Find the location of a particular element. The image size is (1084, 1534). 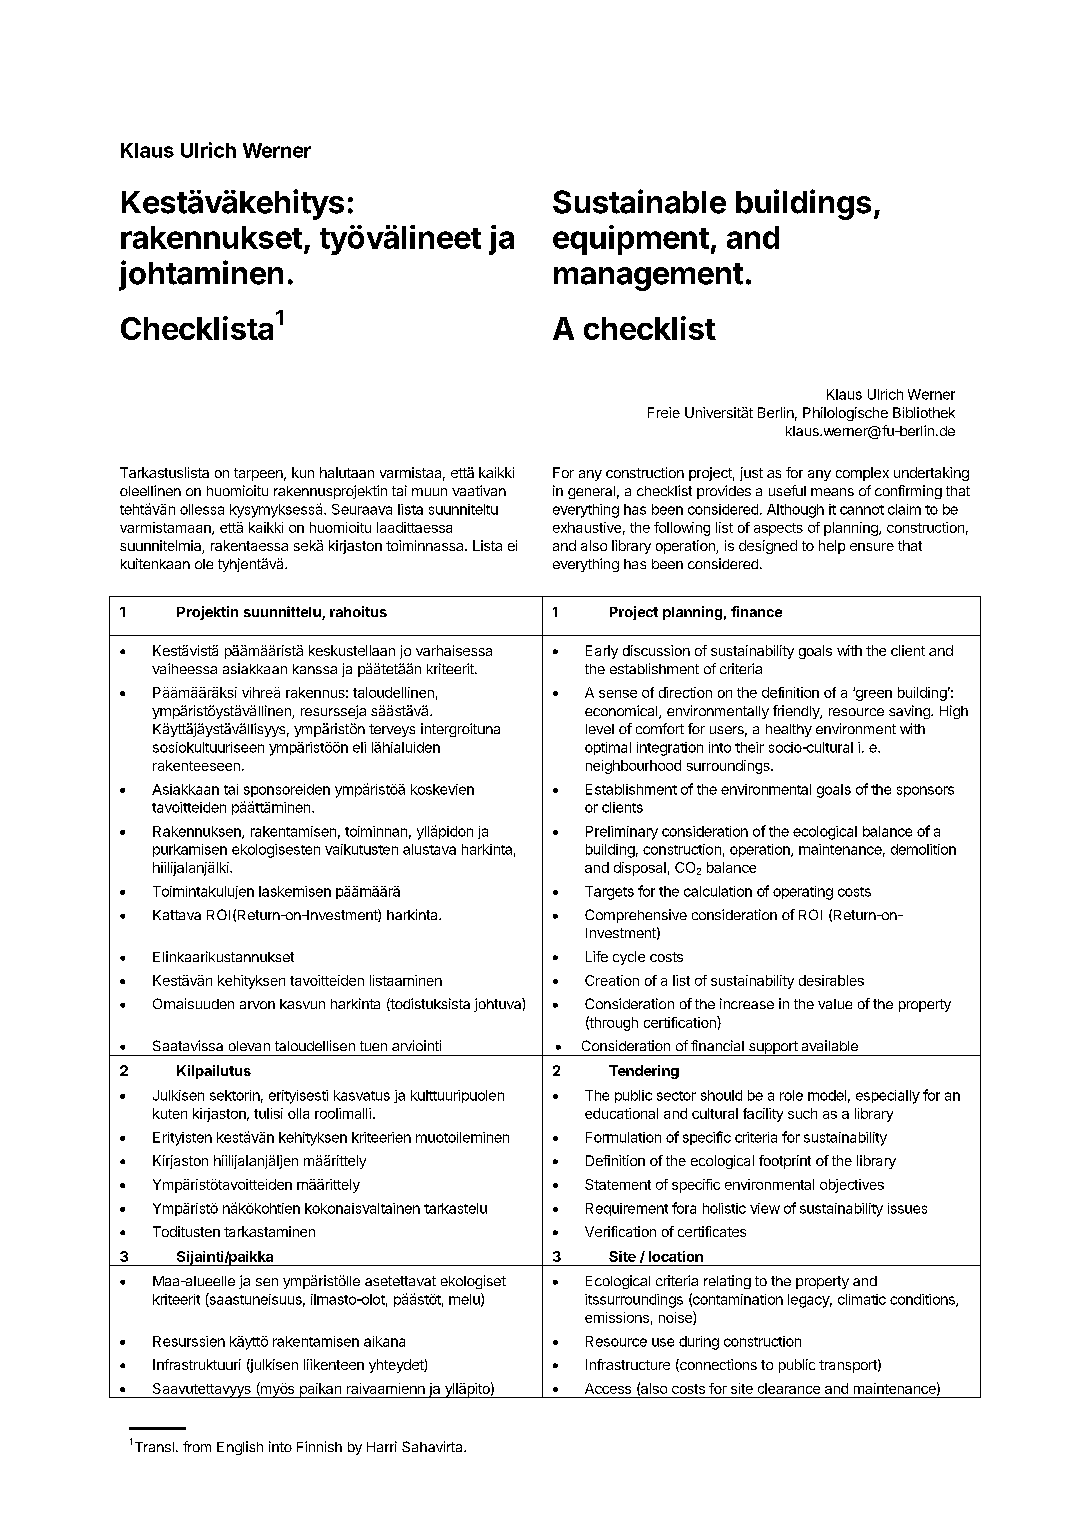

management is located at coordinates (648, 277).
